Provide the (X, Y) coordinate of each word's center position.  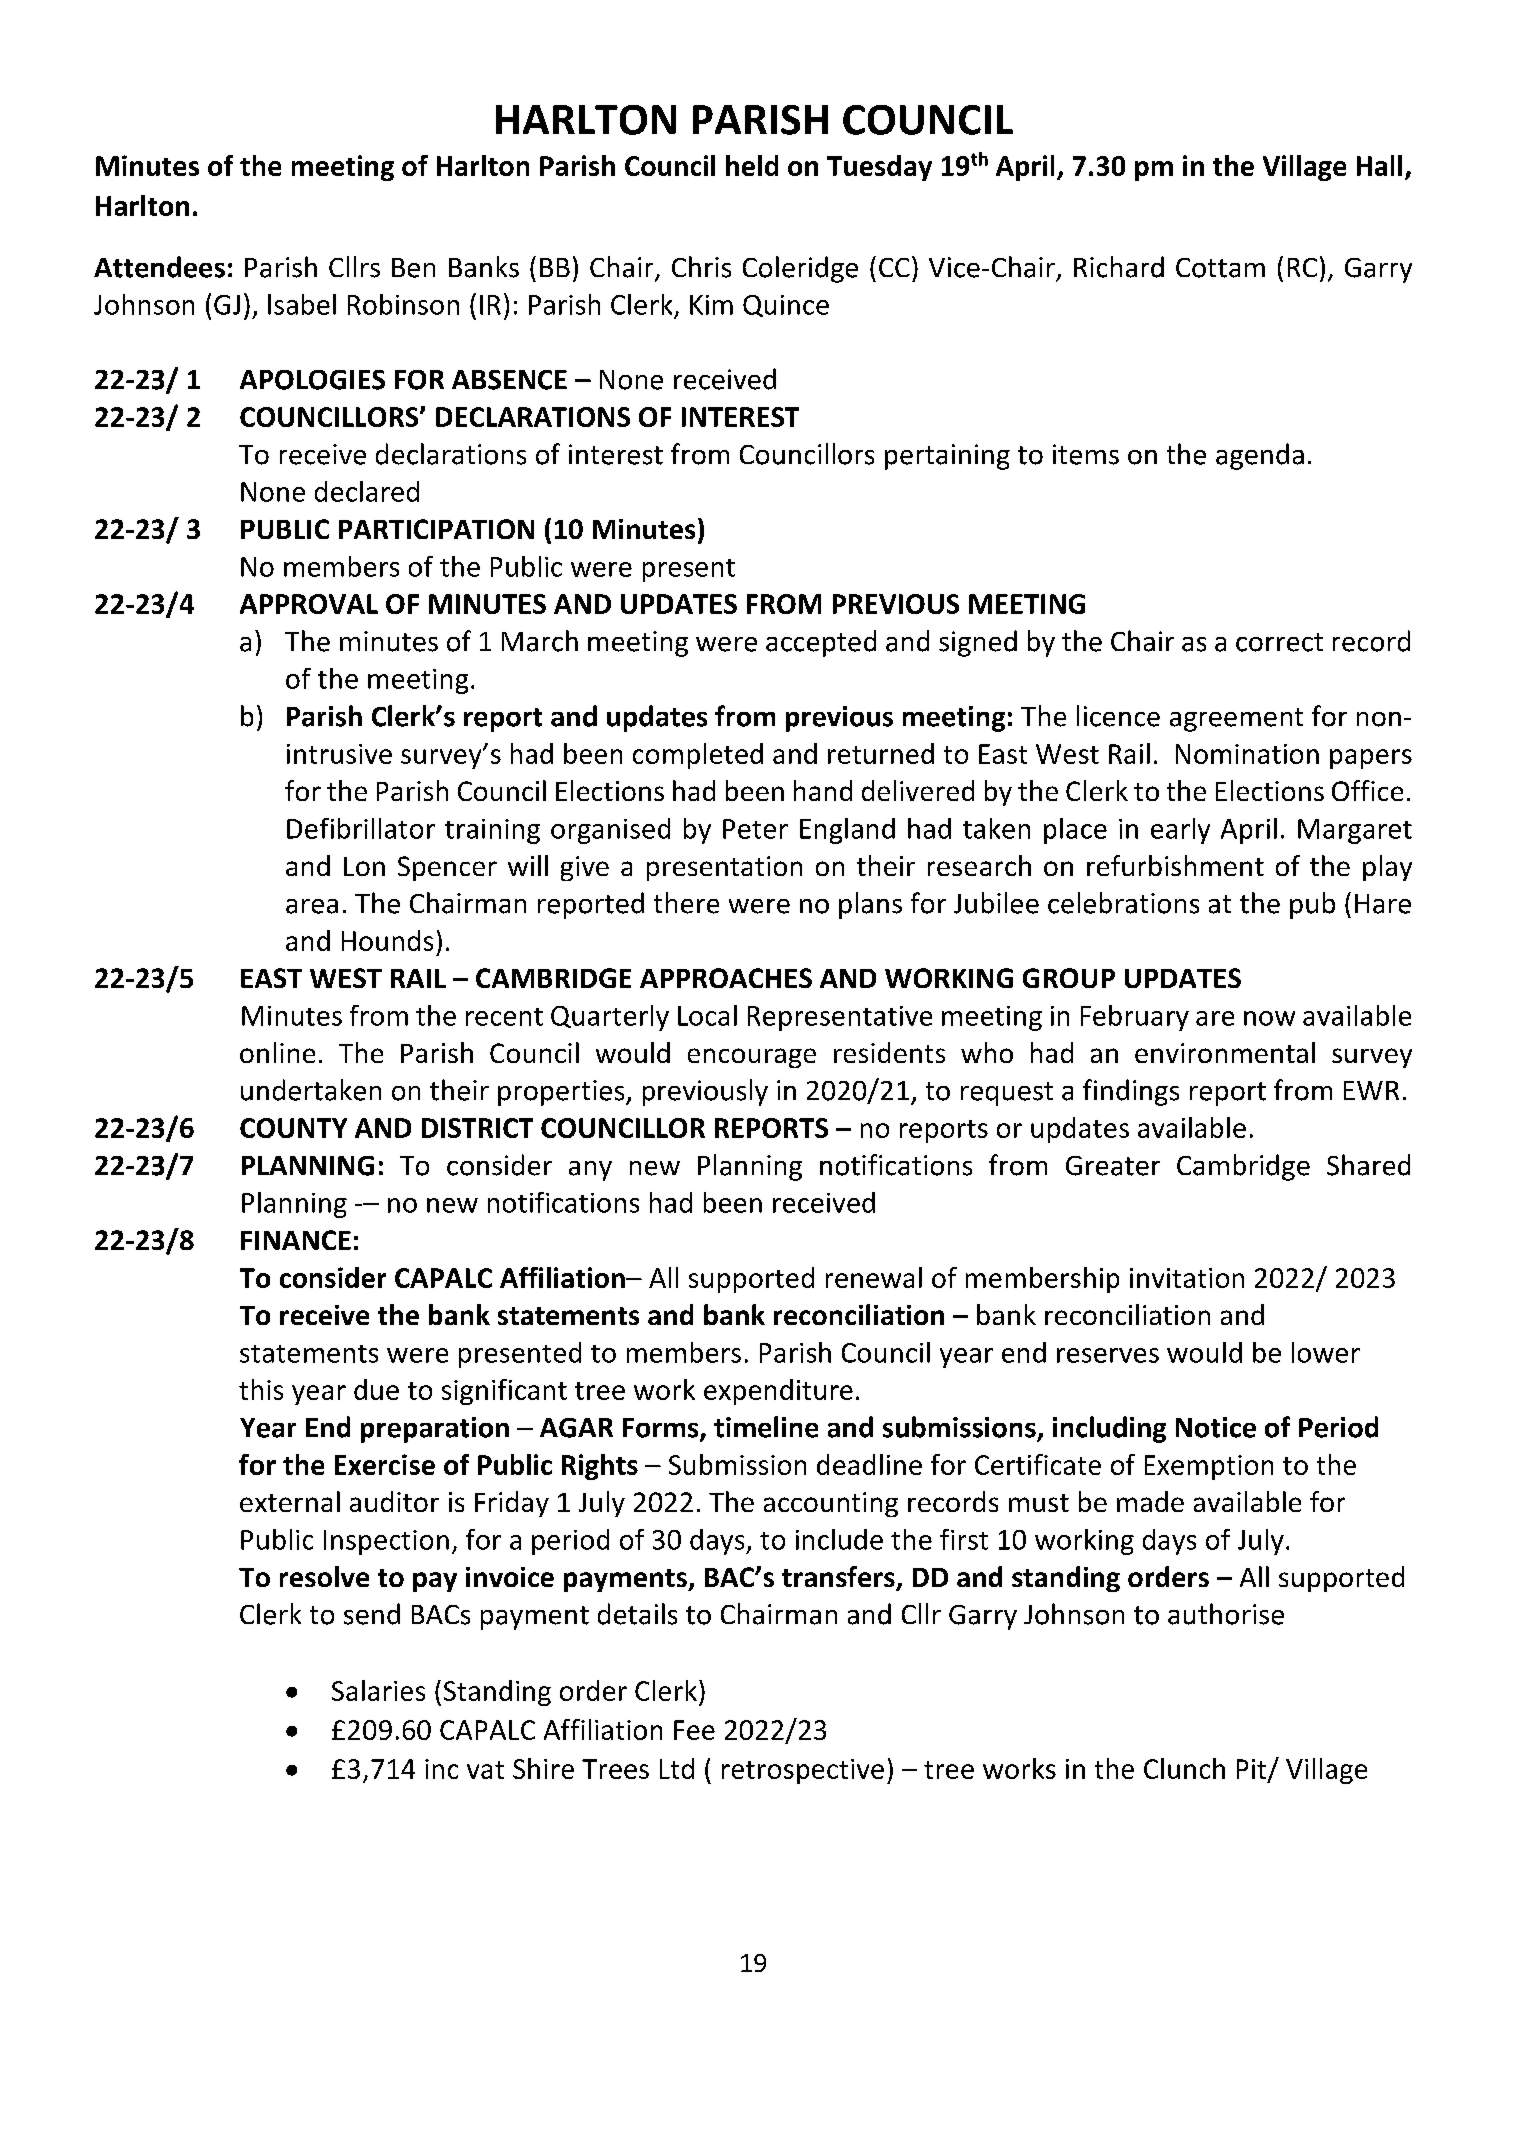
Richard (1119, 267)
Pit (1251, 1769)
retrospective (803, 1771)
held (752, 165)
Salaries (378, 1690)
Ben (413, 268)
